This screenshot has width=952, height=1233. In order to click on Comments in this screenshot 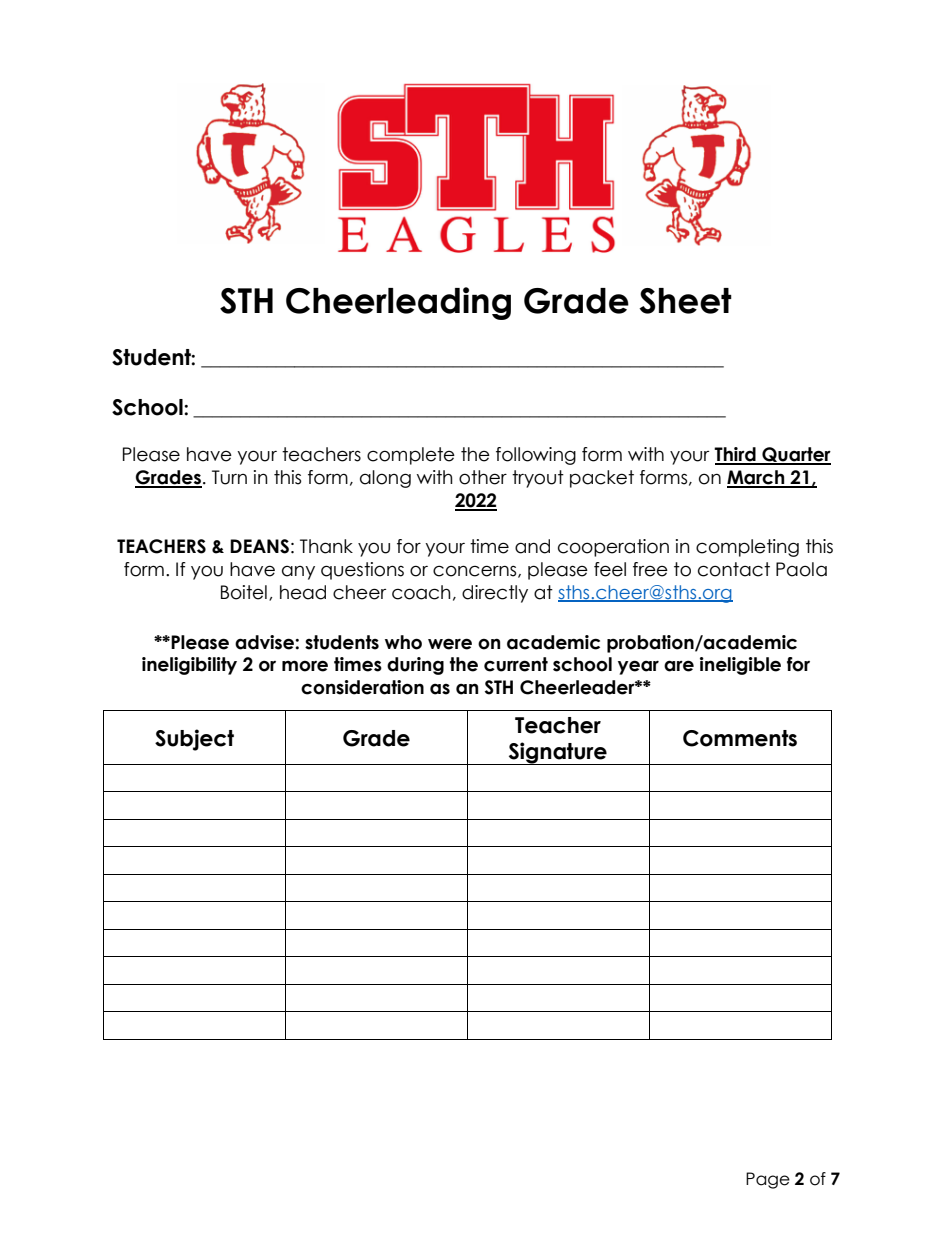, I will do `click(740, 738)`.
